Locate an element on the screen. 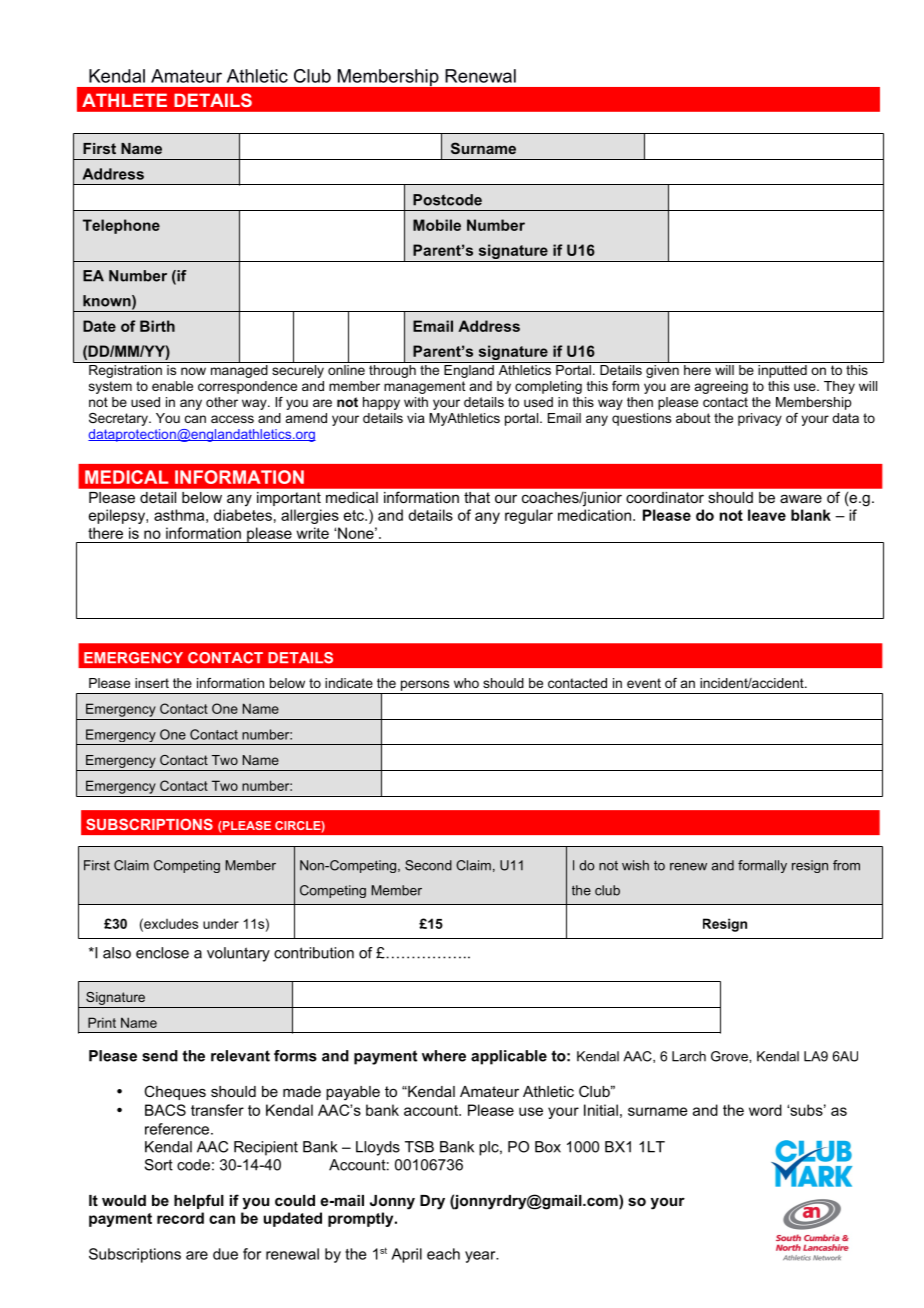 The image size is (924, 1308). record is located at coordinates (180, 1218).
